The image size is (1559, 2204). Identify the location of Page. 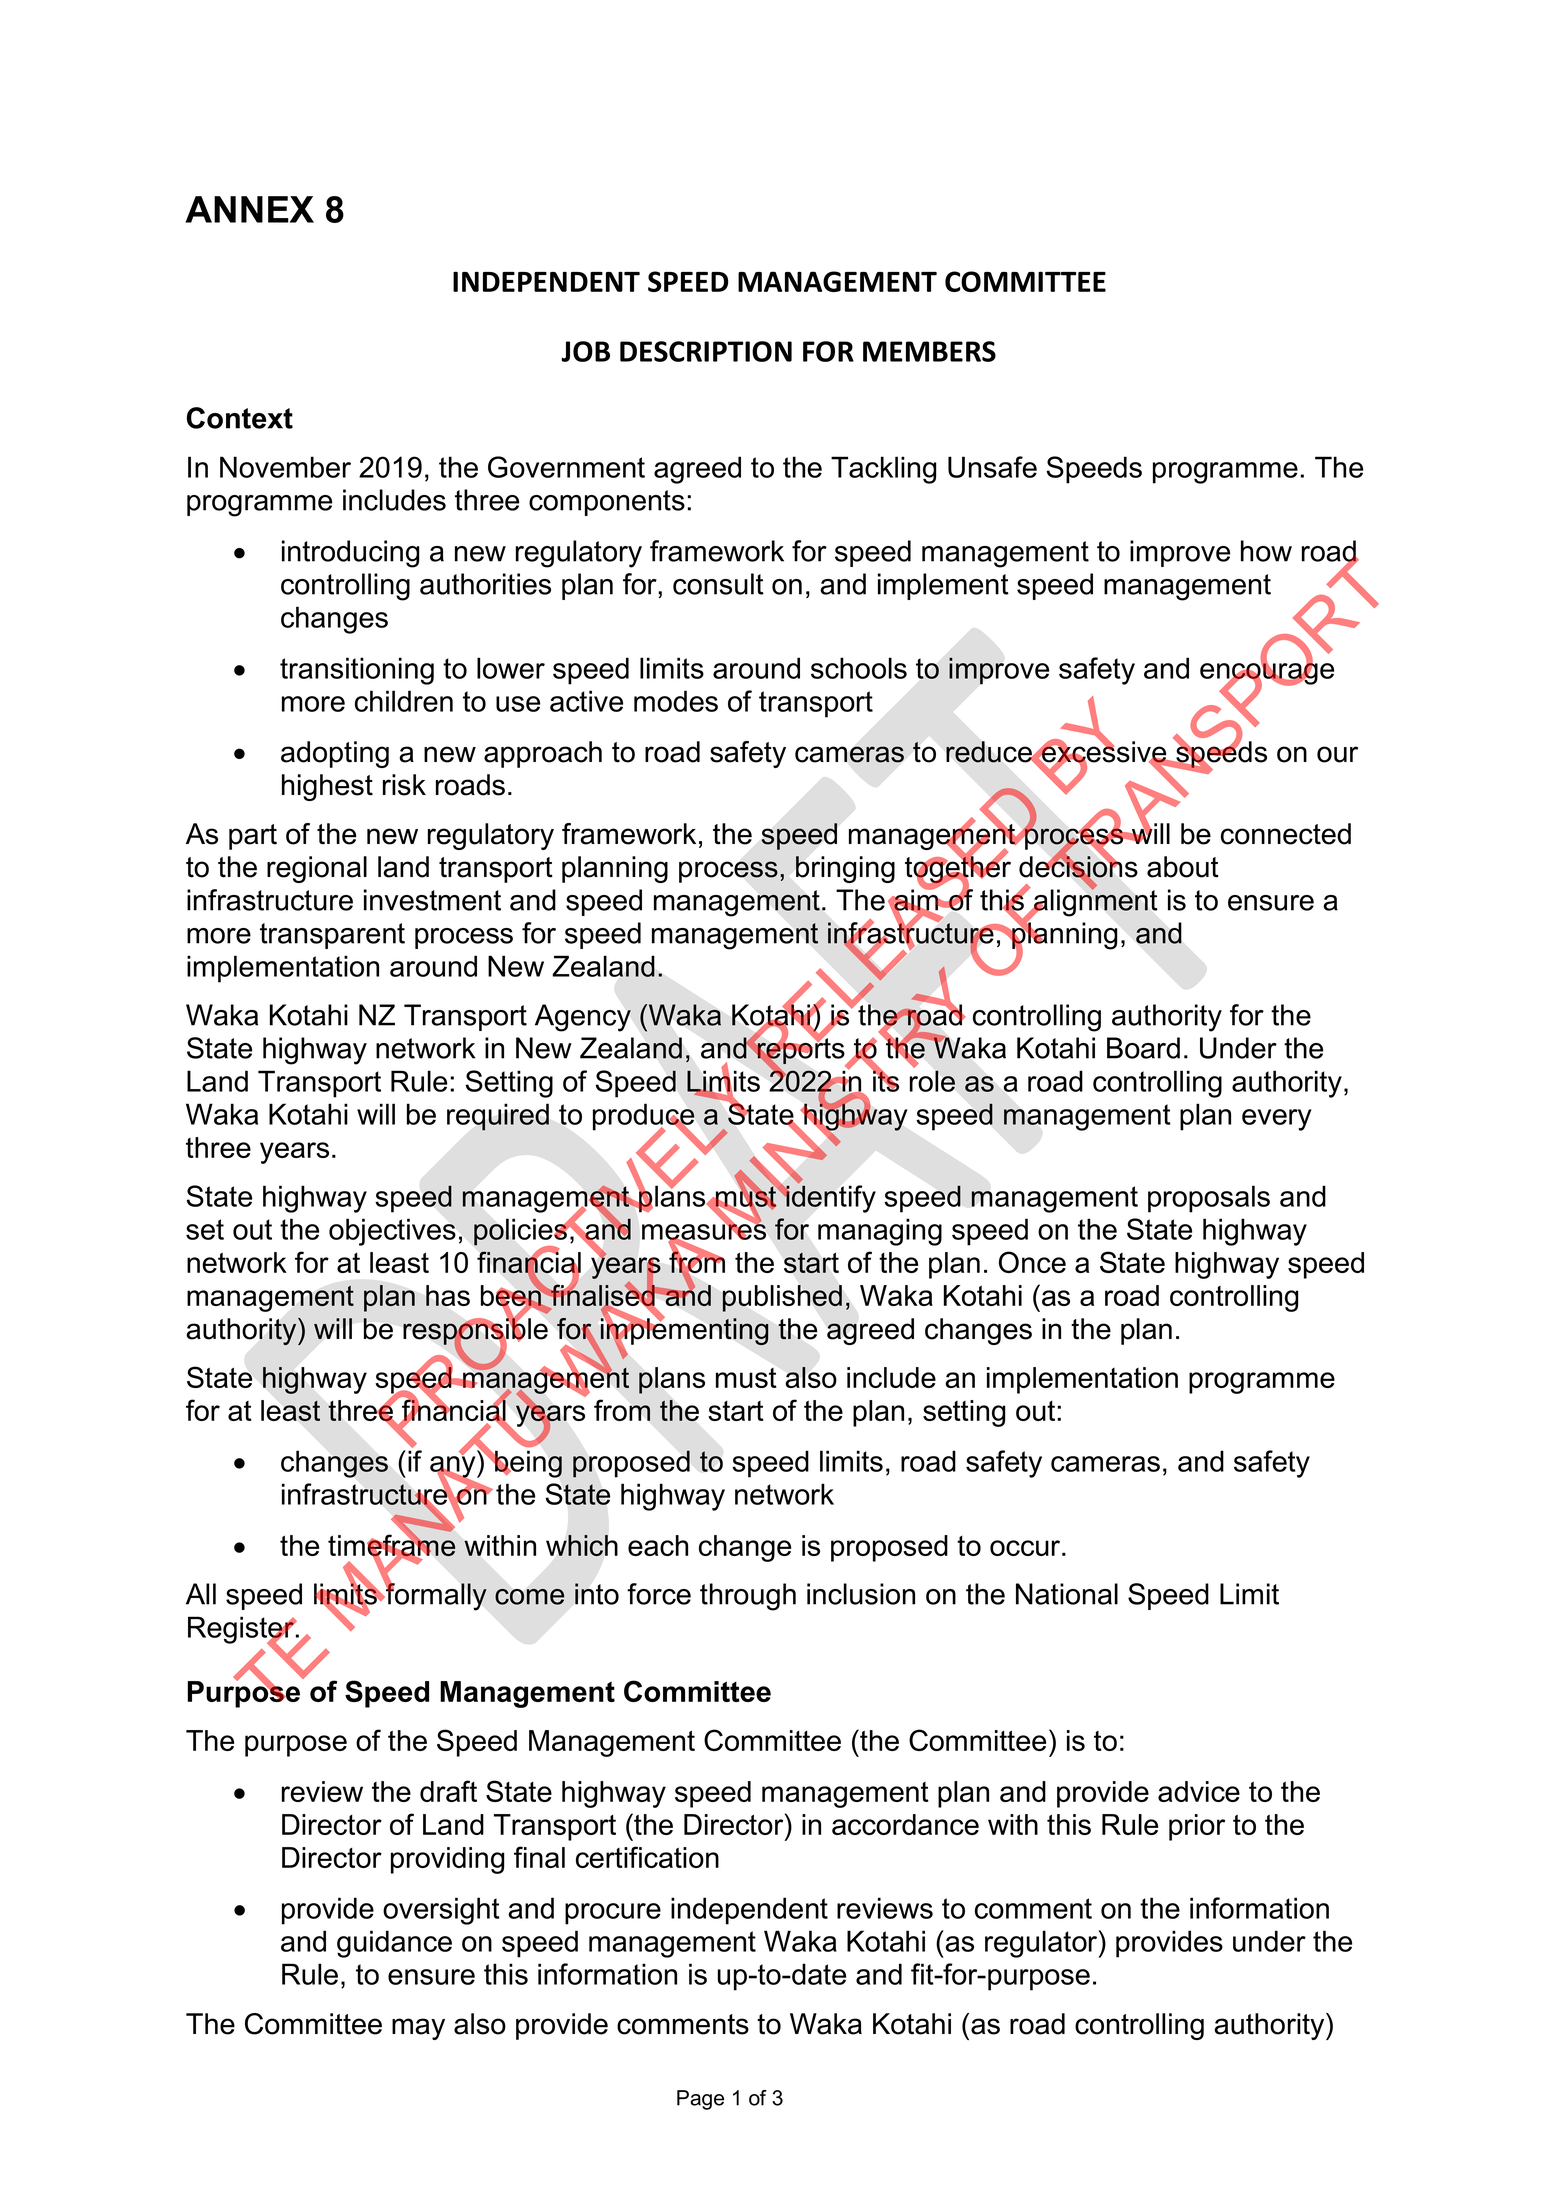
(700, 2100).
